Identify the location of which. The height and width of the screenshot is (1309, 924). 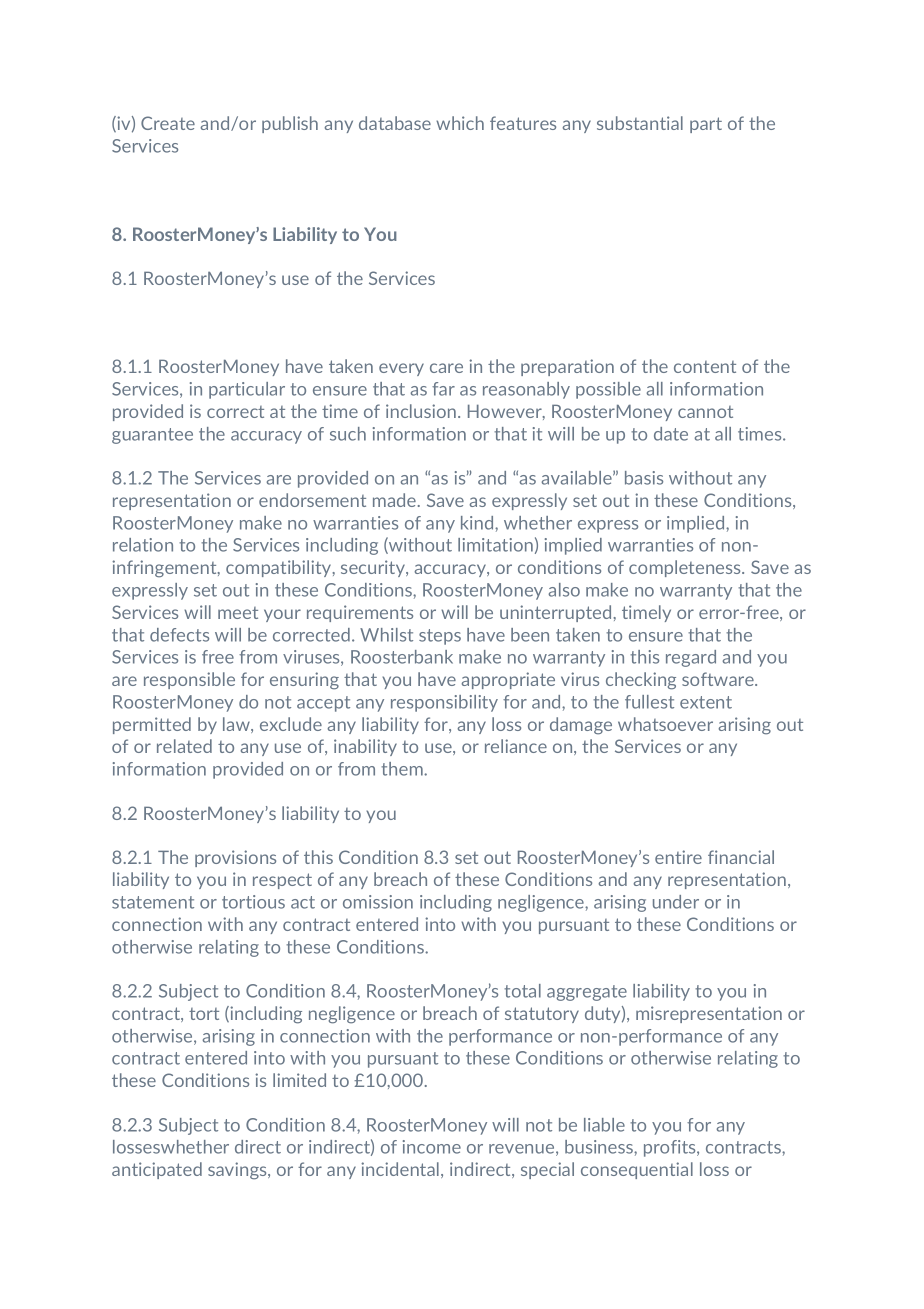
(460, 123).
